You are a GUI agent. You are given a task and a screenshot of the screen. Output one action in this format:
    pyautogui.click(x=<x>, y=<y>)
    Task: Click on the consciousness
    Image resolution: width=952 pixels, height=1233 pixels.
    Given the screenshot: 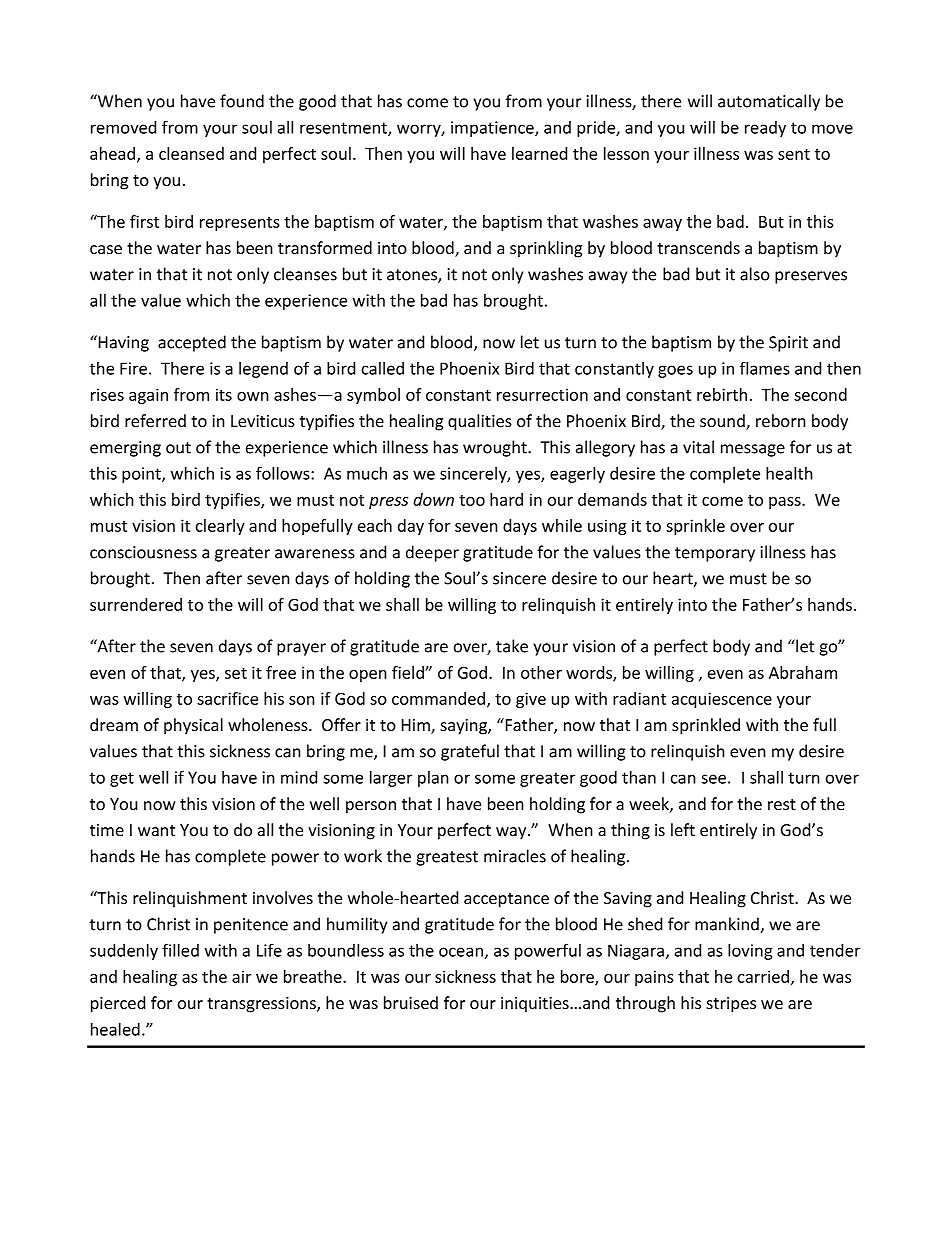 What is the action you would take?
    pyautogui.click(x=143, y=552)
